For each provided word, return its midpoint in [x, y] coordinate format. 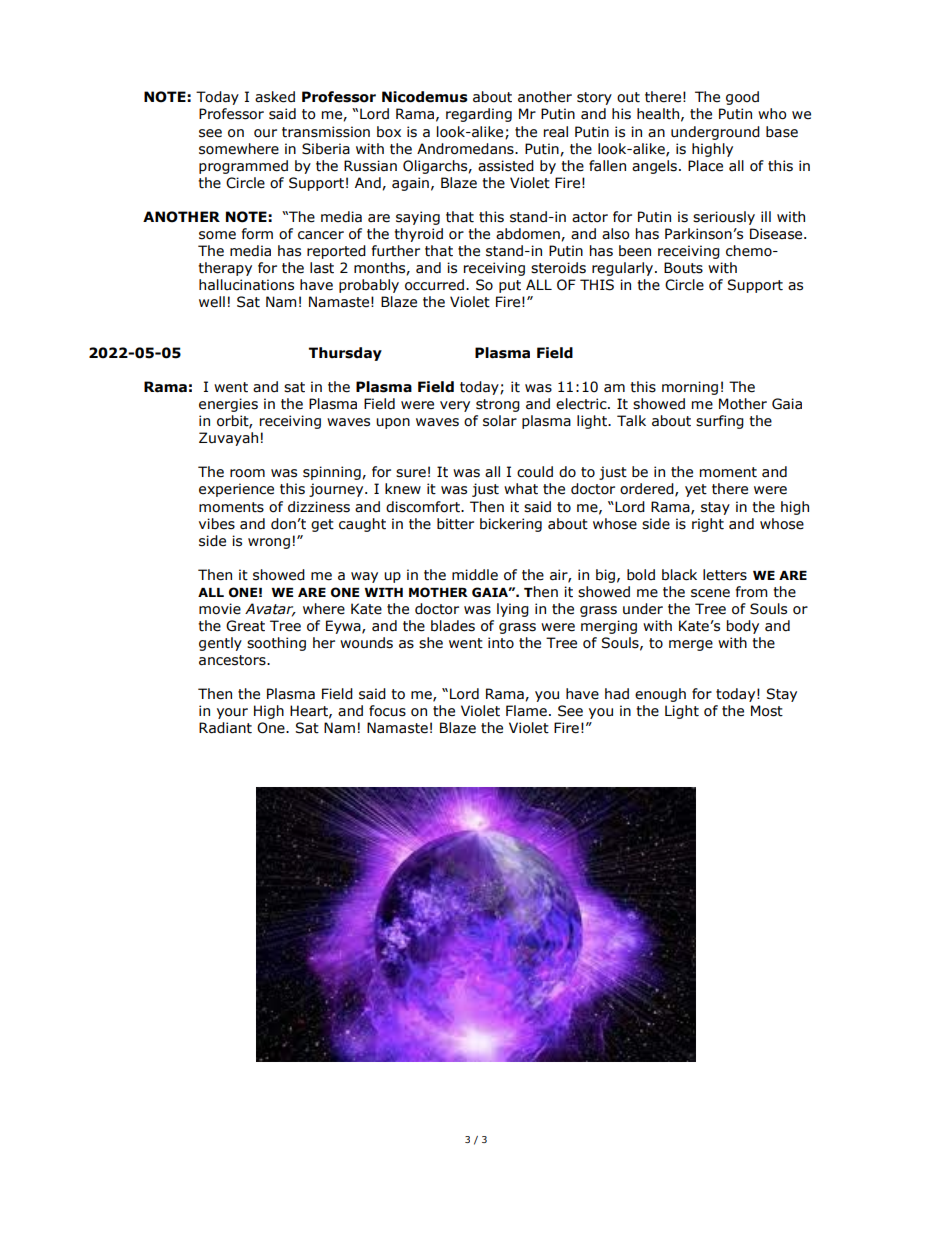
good [742, 98]
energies [228, 405]
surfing [720, 422]
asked [275, 97]
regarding [479, 115]
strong [498, 405]
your [232, 713]
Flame [526, 711]
